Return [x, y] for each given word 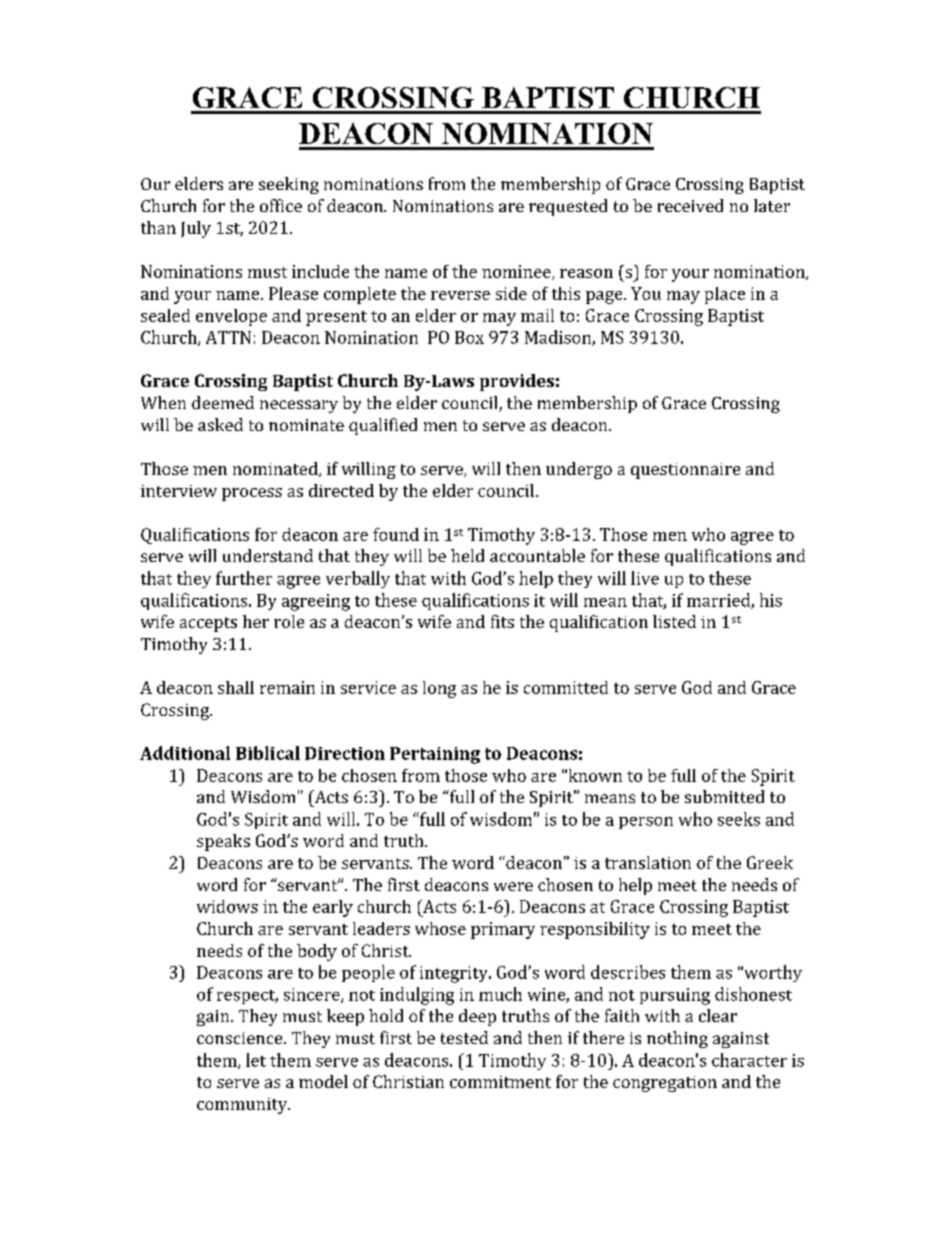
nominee [517, 272]
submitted [724, 796]
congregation [665, 1084]
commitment [500, 1082]
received [690, 205]
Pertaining [435, 755]
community [243, 1106]
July [196, 229]
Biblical [268, 753]
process [252, 494]
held [467, 555]
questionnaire [685, 471]
